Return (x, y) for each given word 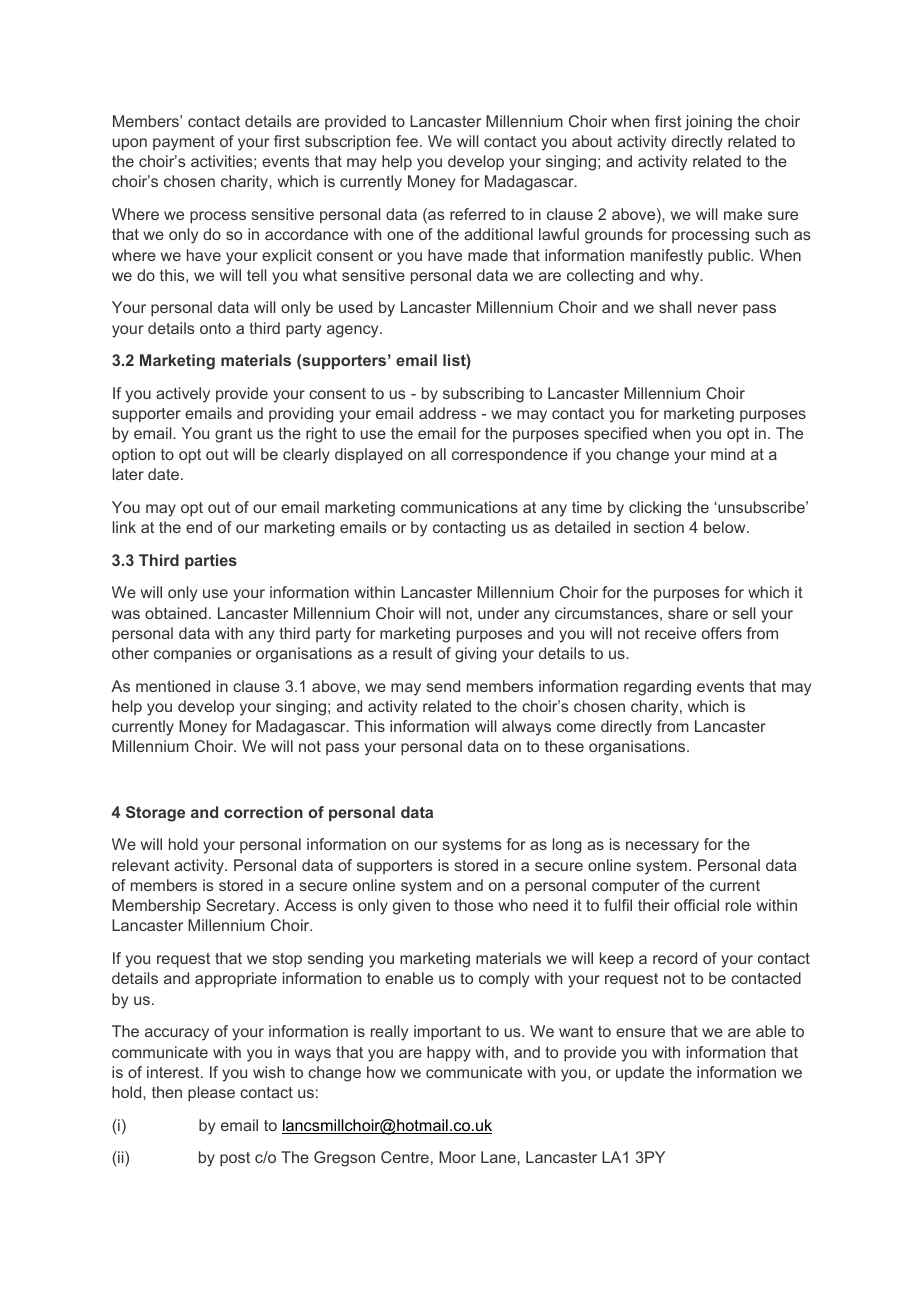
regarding (657, 688)
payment (184, 143)
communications (459, 507)
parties (211, 561)
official (696, 905)
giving (475, 655)
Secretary (242, 907)
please (211, 1094)
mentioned (173, 686)
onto (215, 328)
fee (408, 141)
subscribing (483, 395)
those (473, 905)
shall (675, 307)
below (726, 527)
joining (708, 123)
